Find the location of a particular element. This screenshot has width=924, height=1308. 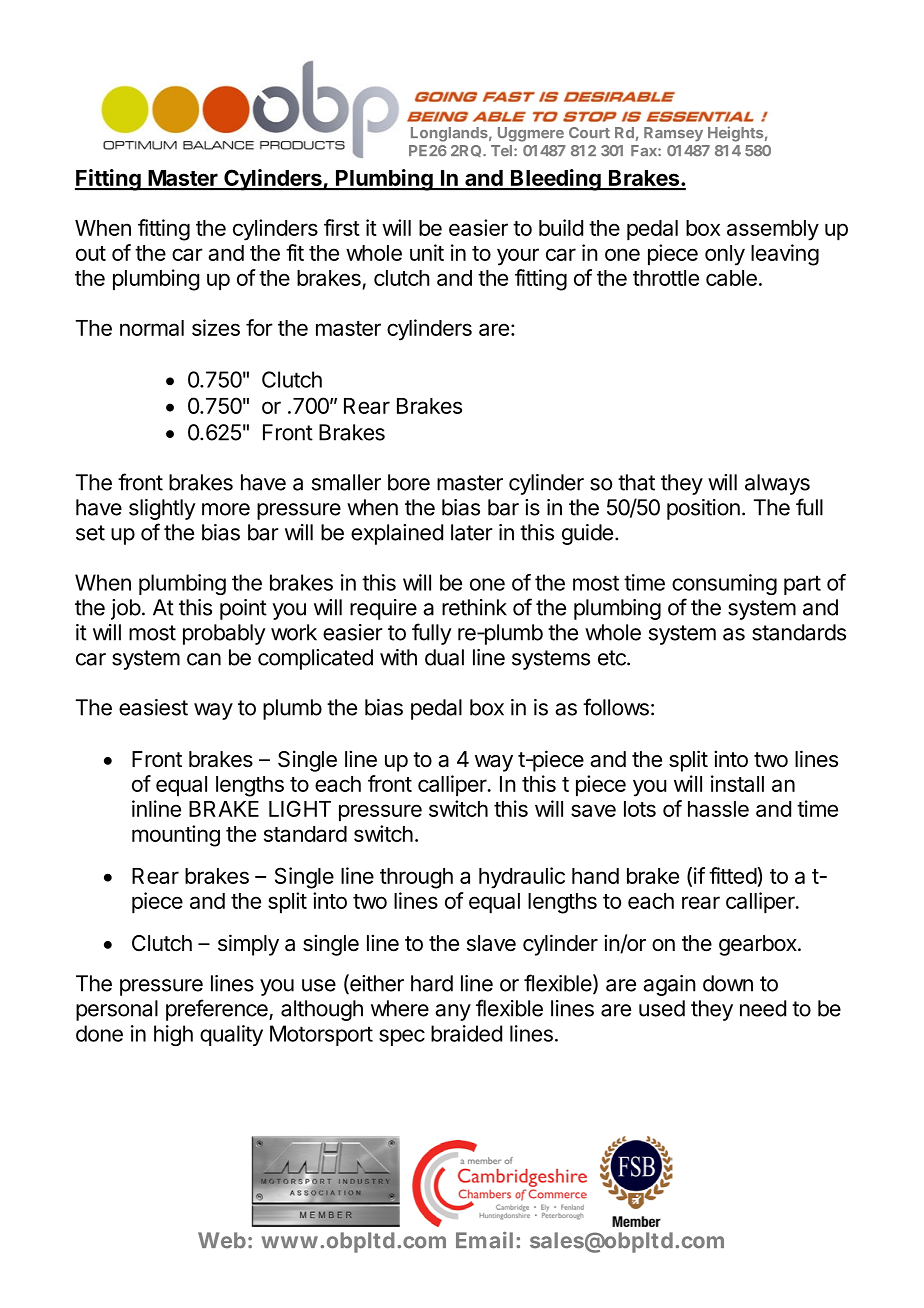

need is located at coordinates (763, 1008).
